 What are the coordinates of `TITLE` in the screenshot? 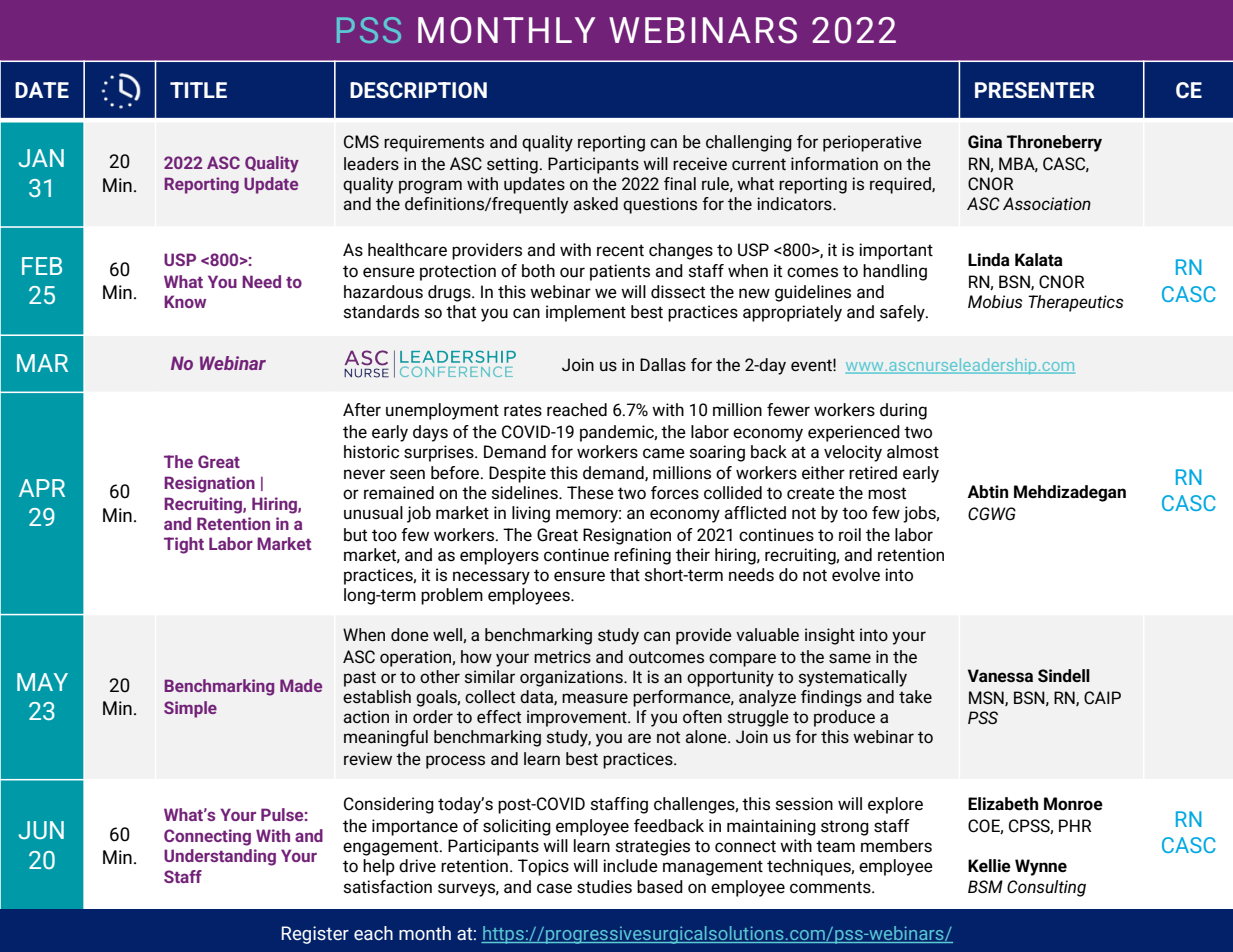 It's located at (198, 90).
